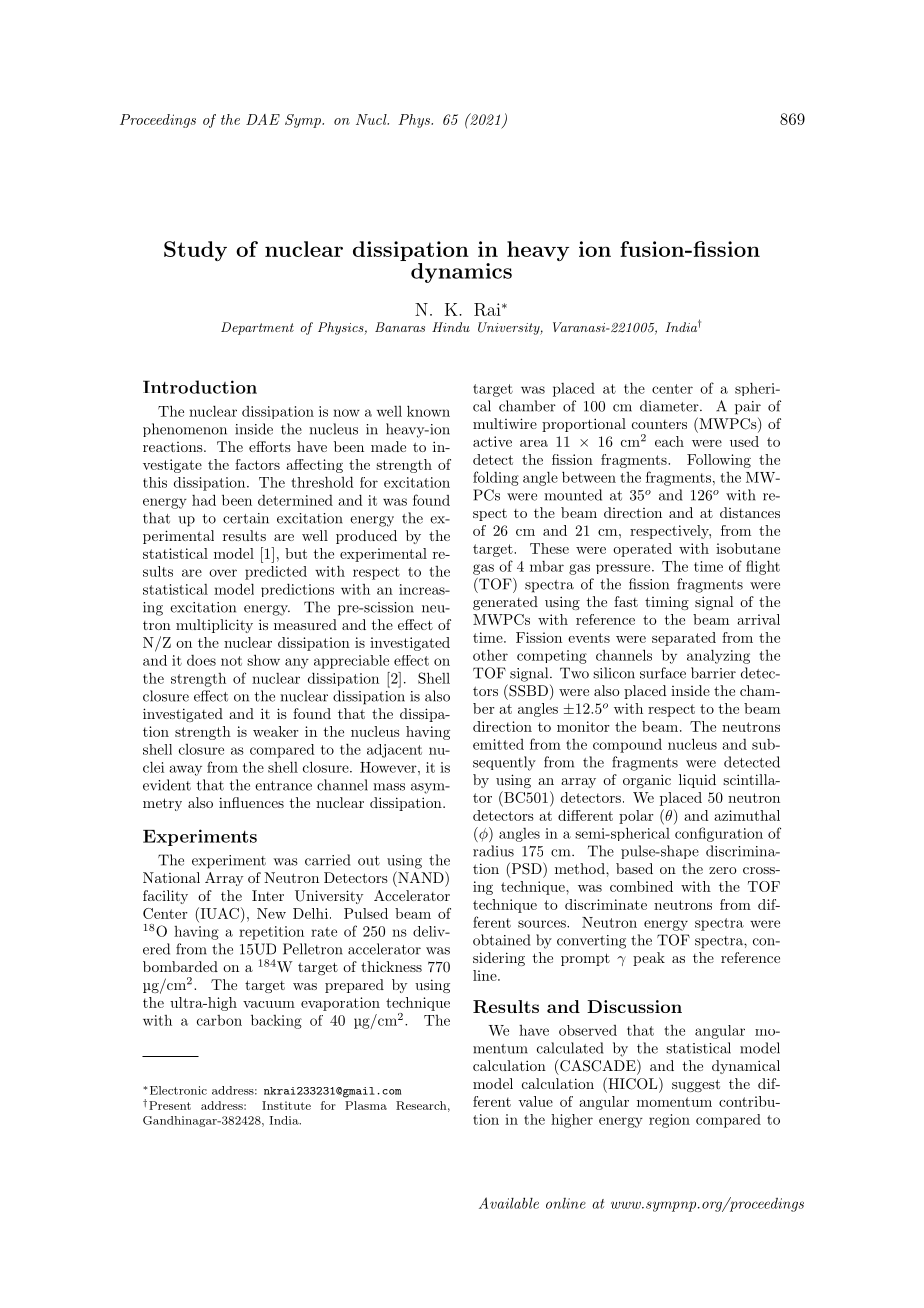 The image size is (924, 1308). What do you see at coordinates (641, 886) in the screenshot?
I see `combined` at bounding box center [641, 886].
